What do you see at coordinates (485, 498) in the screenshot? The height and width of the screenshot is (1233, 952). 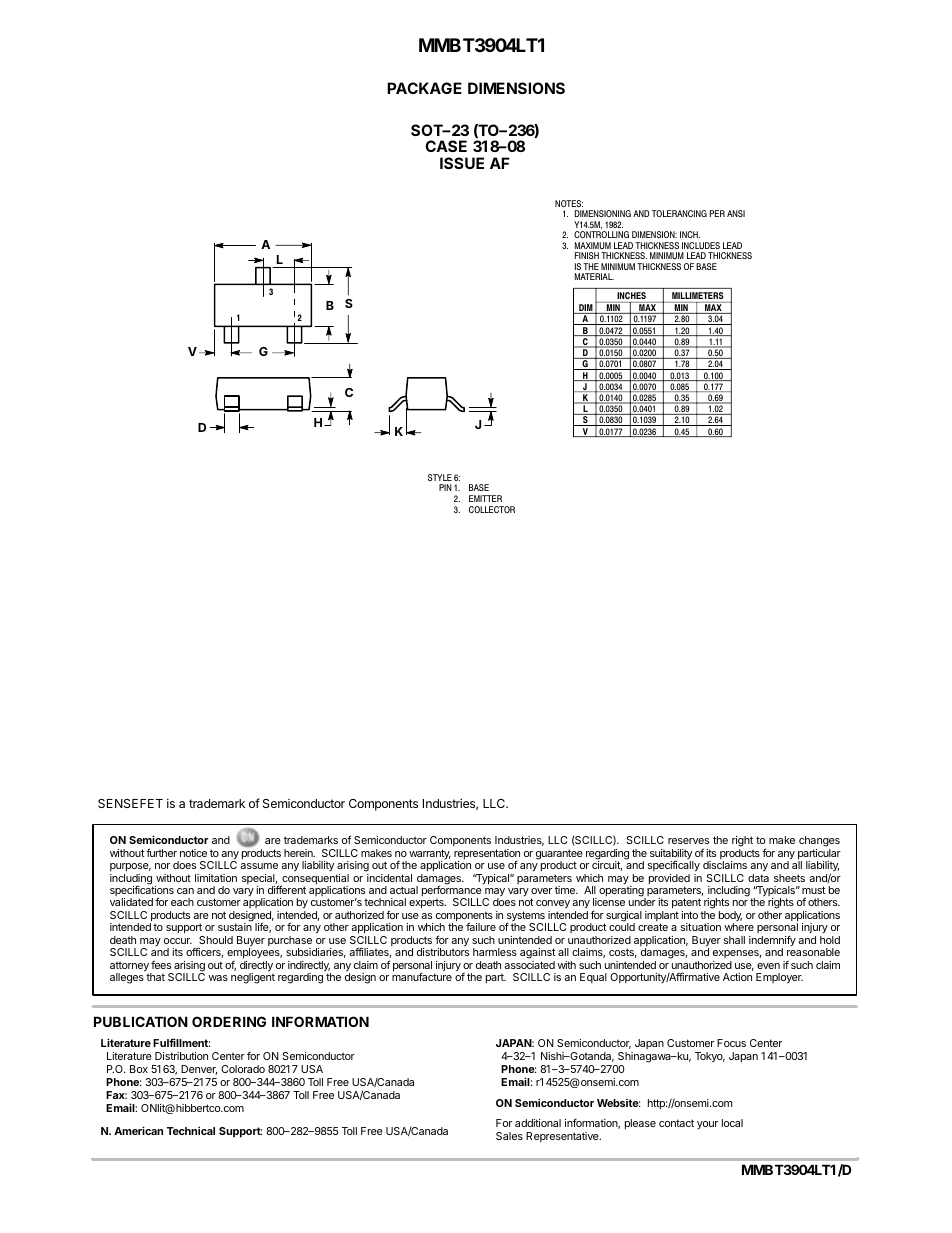 I see `EMITTER` at bounding box center [485, 498].
